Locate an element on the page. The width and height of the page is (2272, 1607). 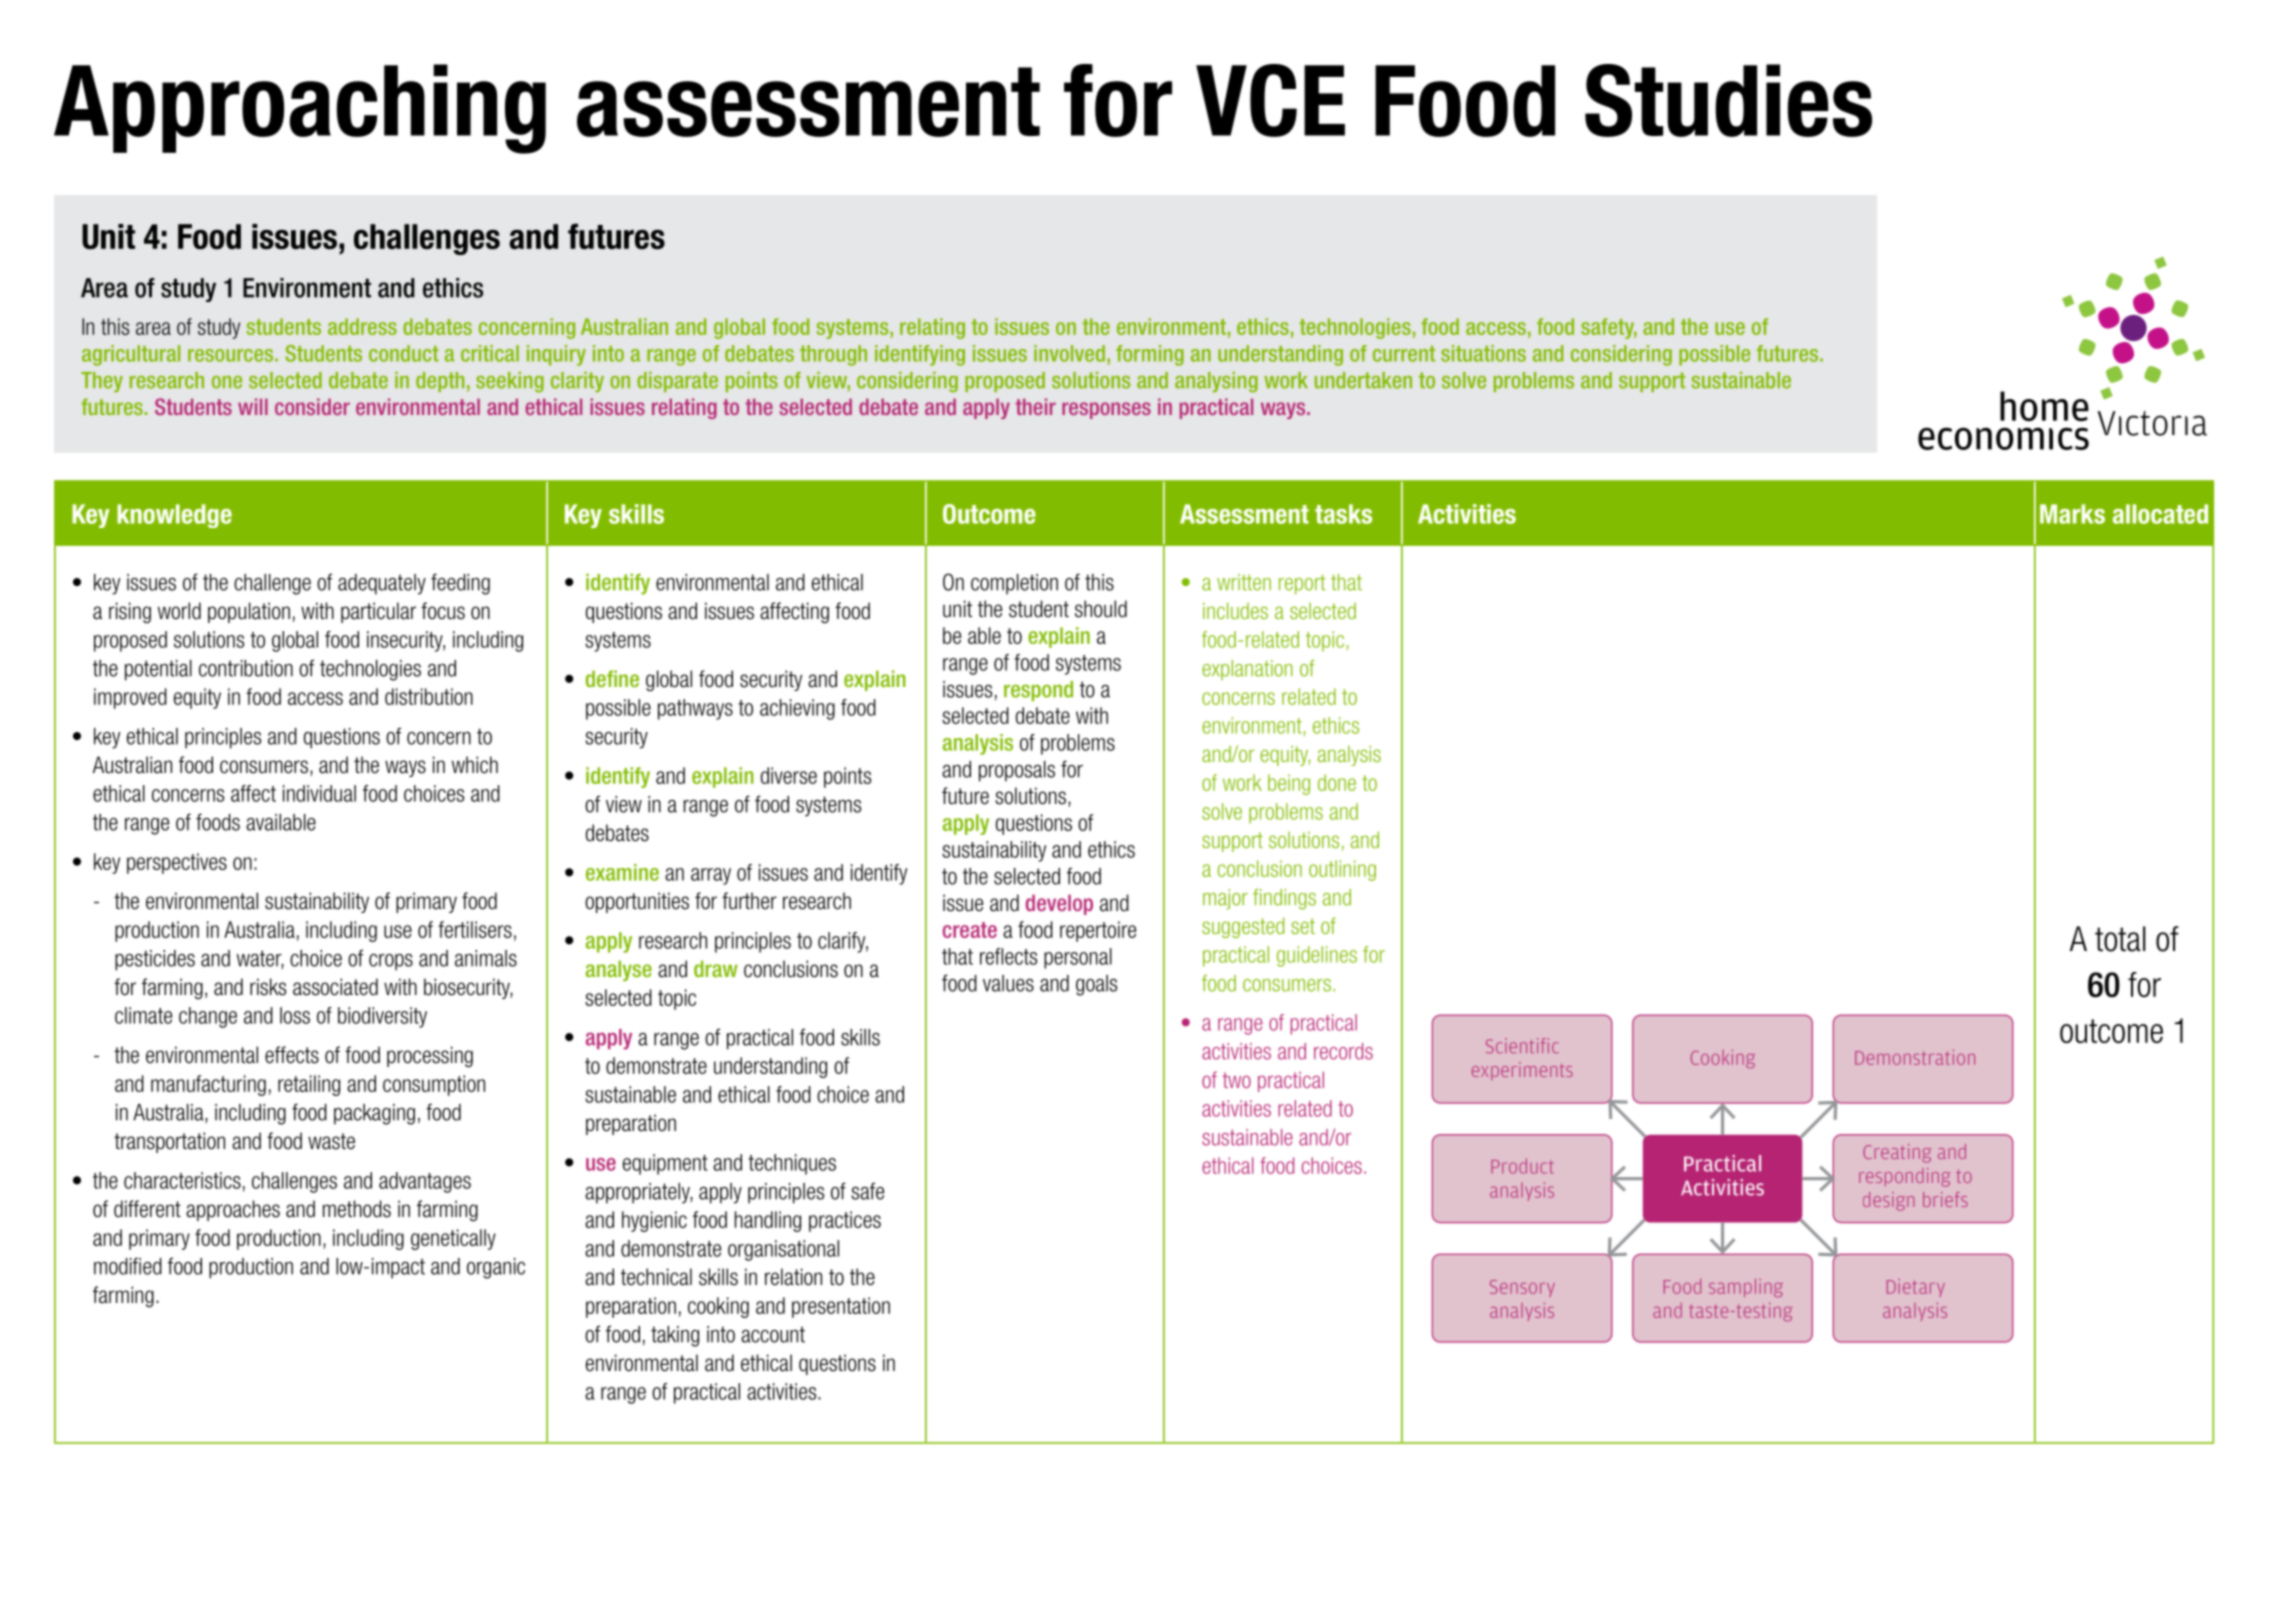
goals is located at coordinates (1096, 985).
